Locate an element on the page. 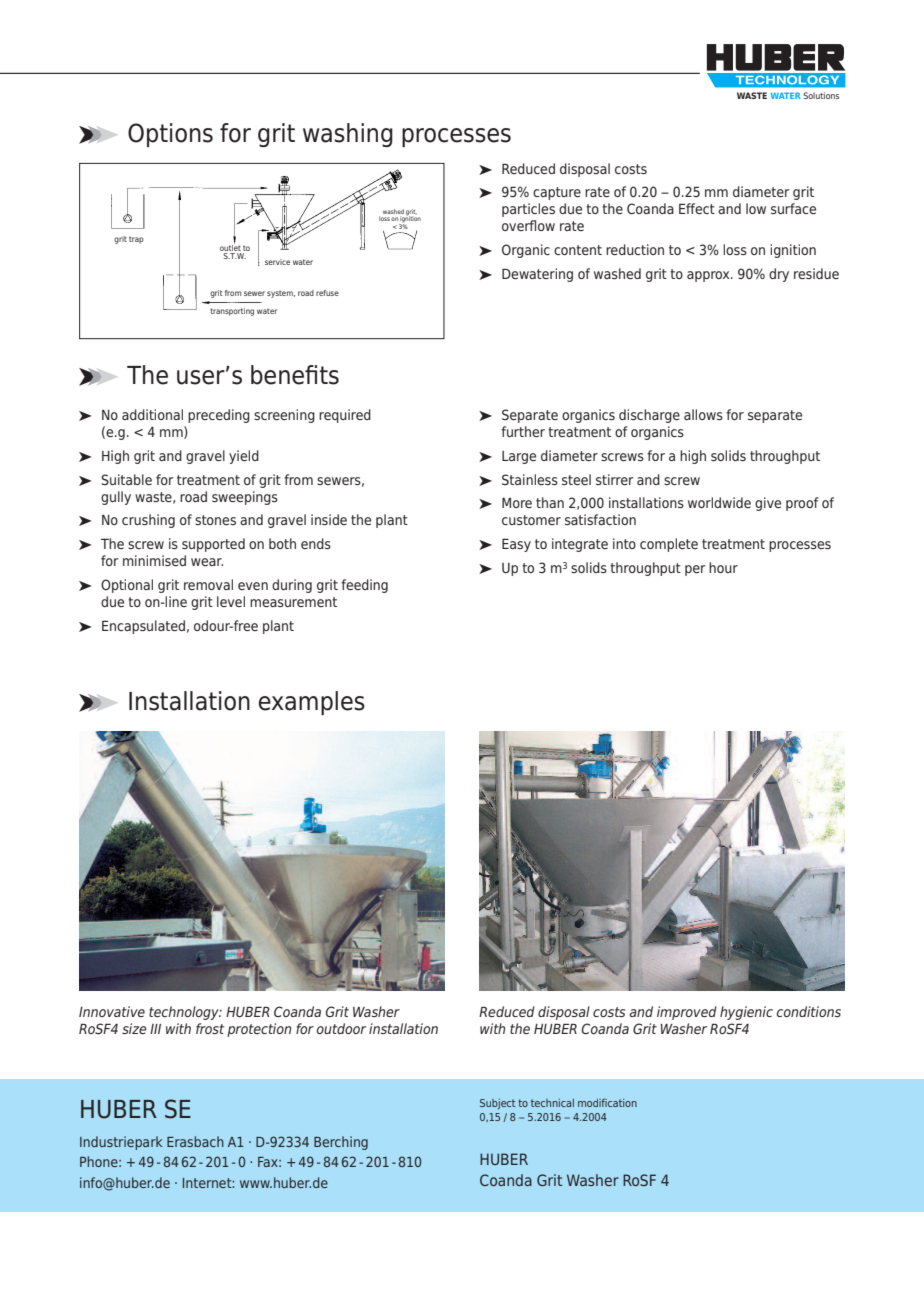  Solutions is located at coordinates (821, 95).
